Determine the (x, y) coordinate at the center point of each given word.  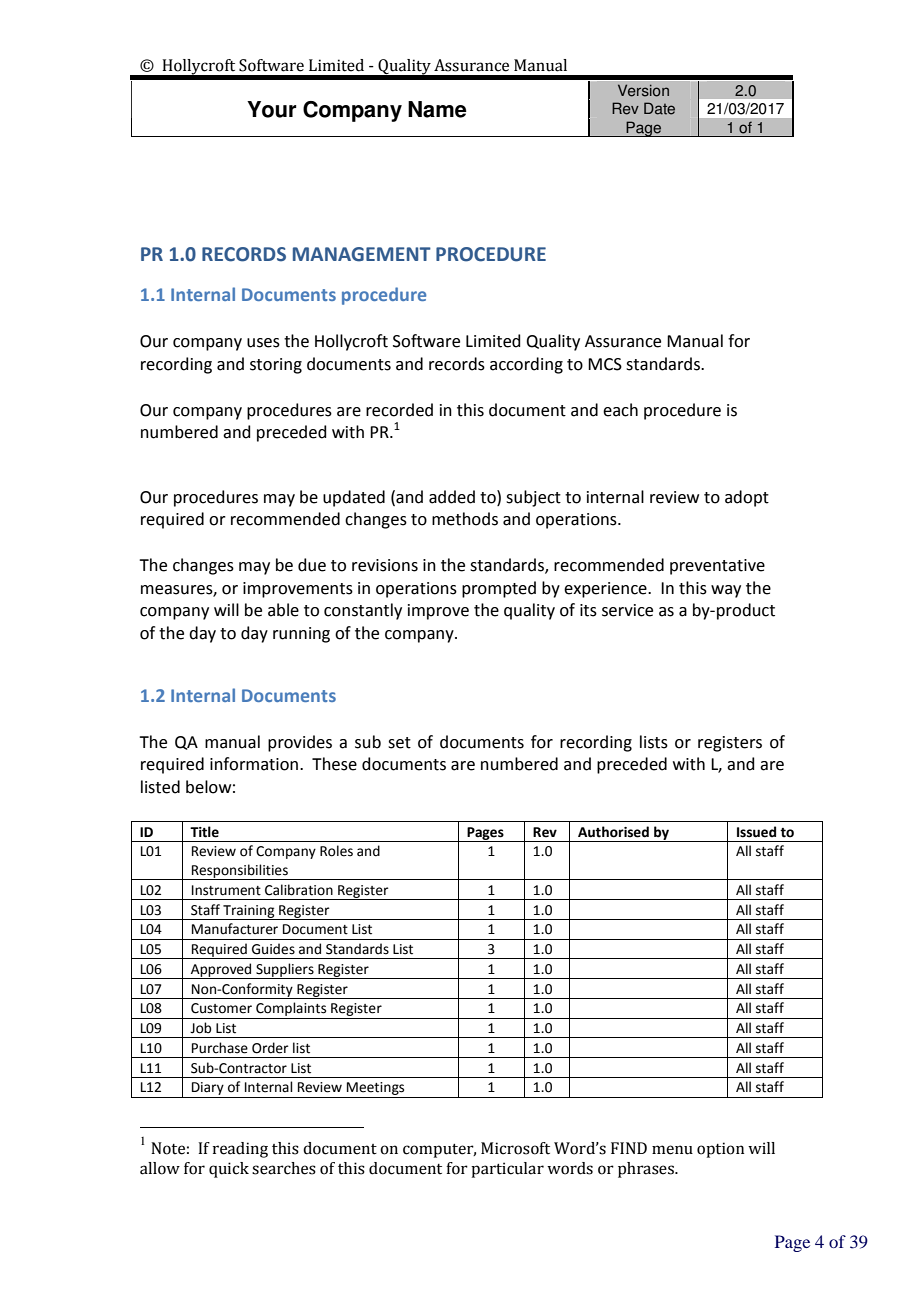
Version (643, 90)
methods (465, 519)
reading (240, 1150)
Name (437, 109)
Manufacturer (235, 929)
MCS (605, 364)
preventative (717, 567)
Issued (756, 832)
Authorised (613, 832)
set (399, 743)
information (254, 764)
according (526, 365)
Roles (336, 851)
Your (271, 109)
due (312, 565)
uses (263, 343)
